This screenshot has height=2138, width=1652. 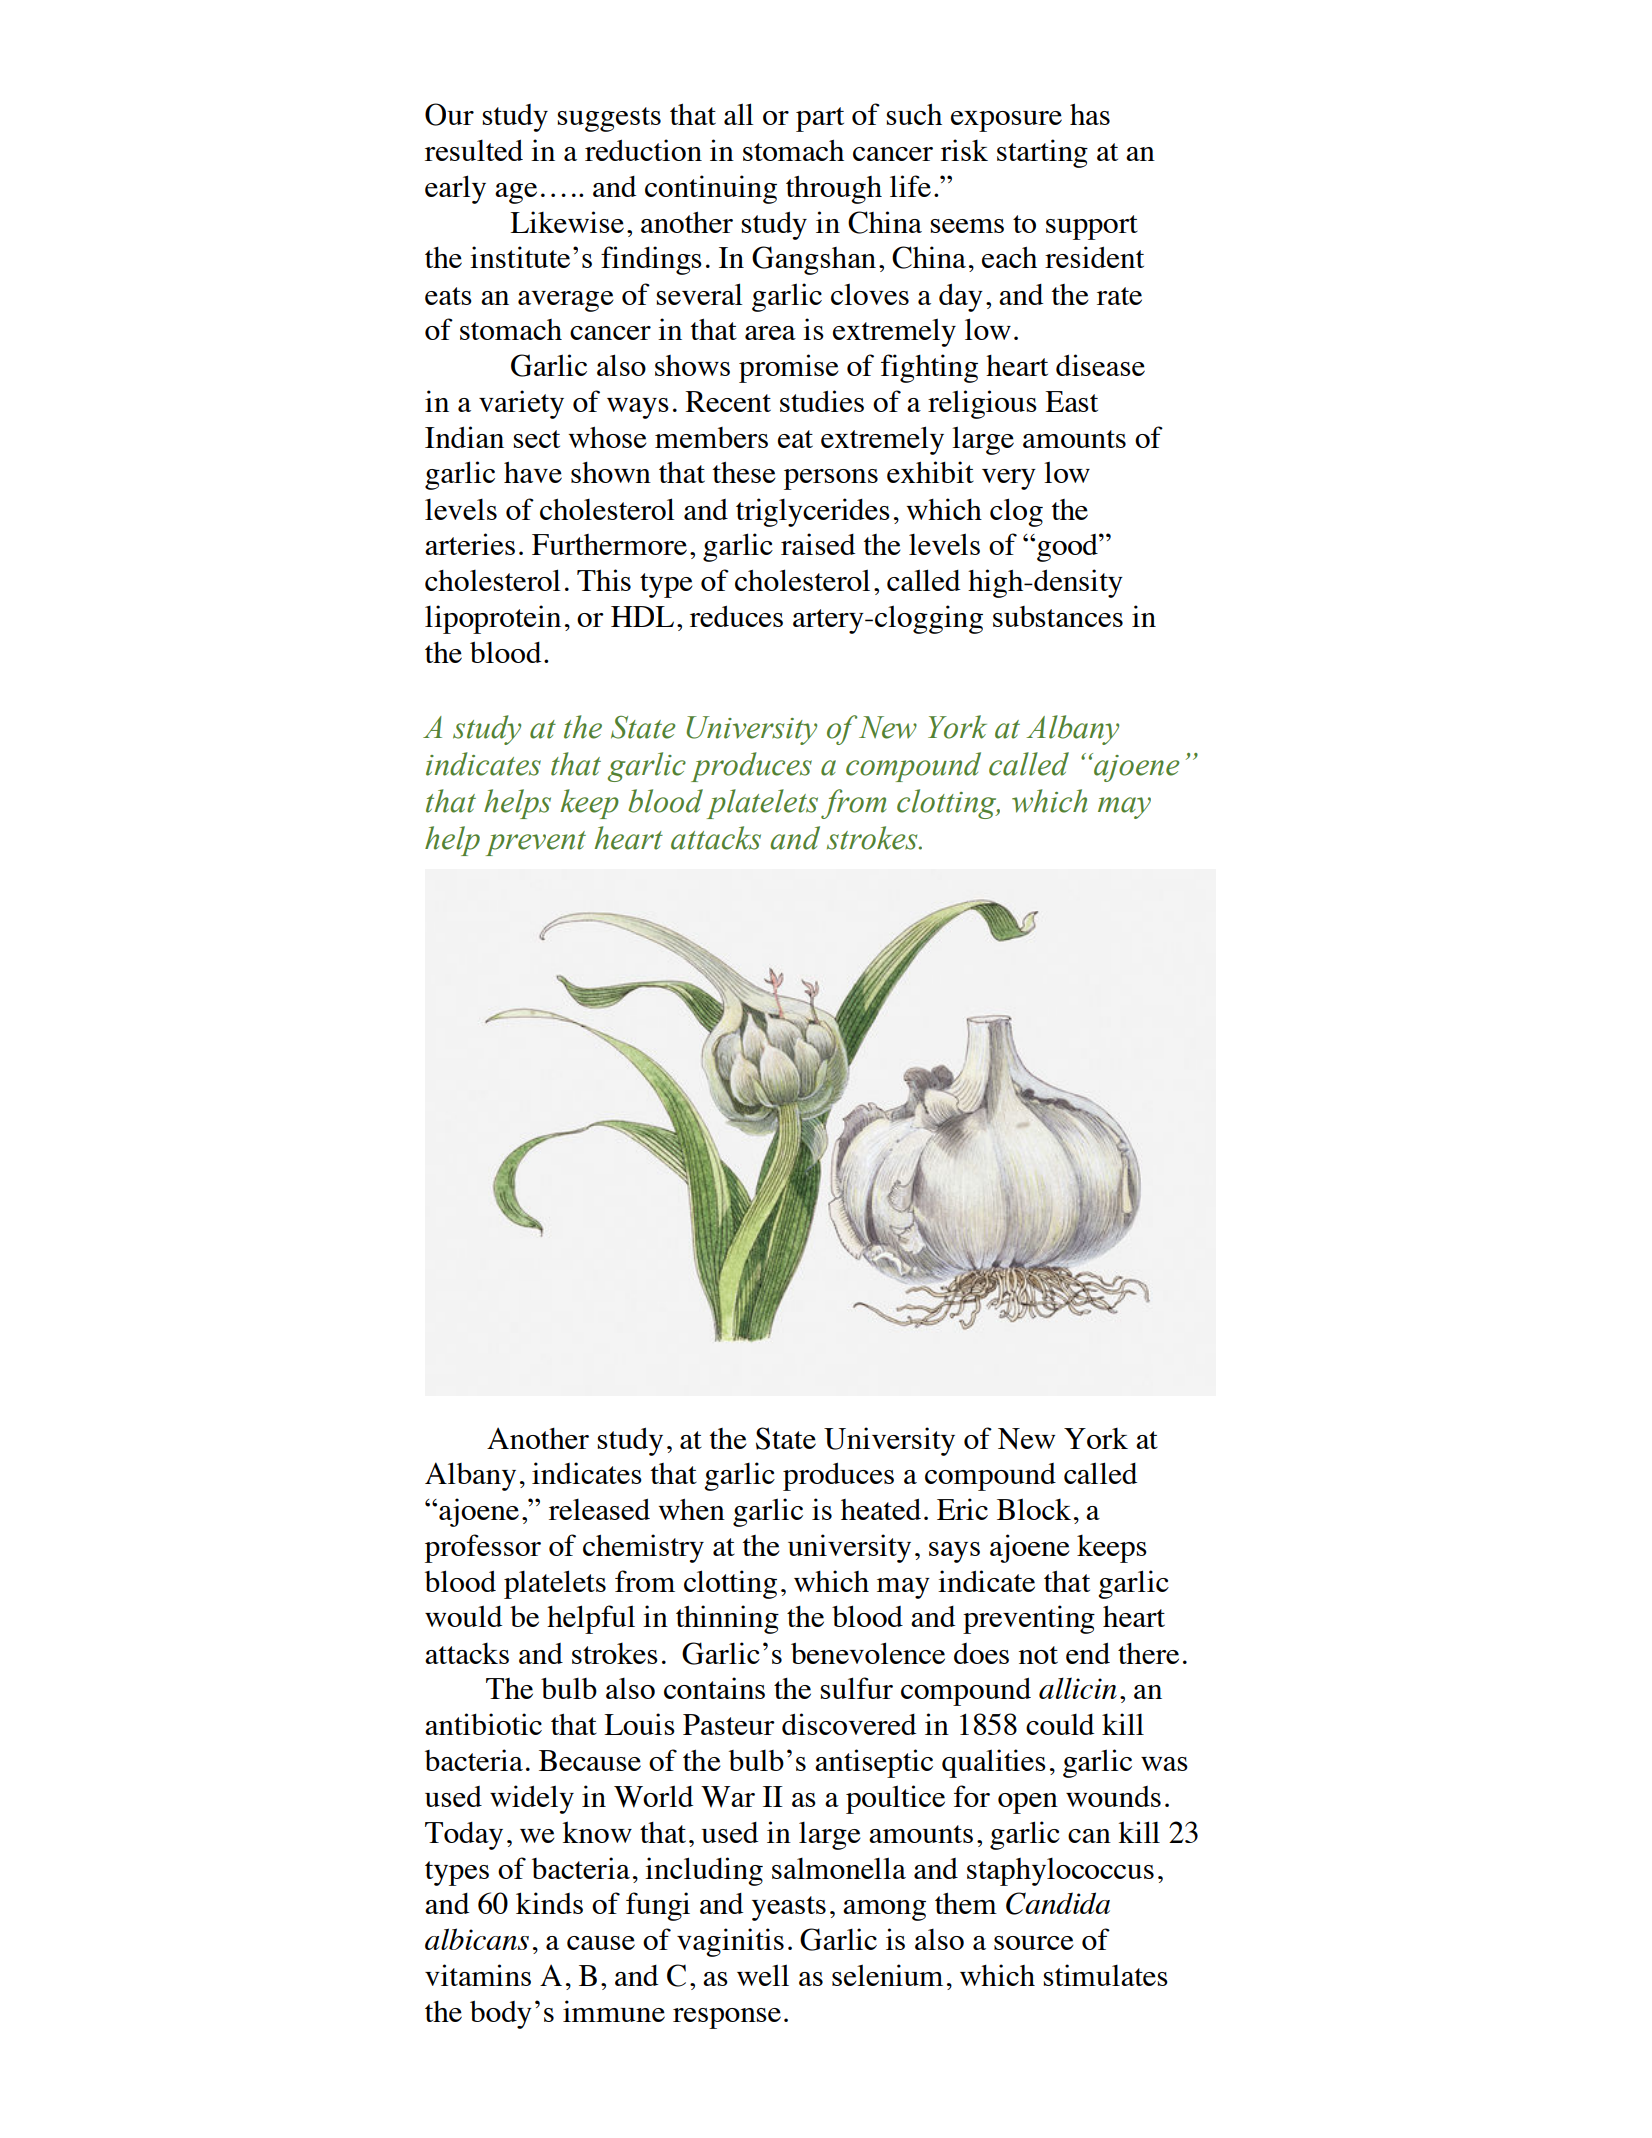 What do you see at coordinates (1042, 153) in the screenshot?
I see `starting` at bounding box center [1042, 153].
